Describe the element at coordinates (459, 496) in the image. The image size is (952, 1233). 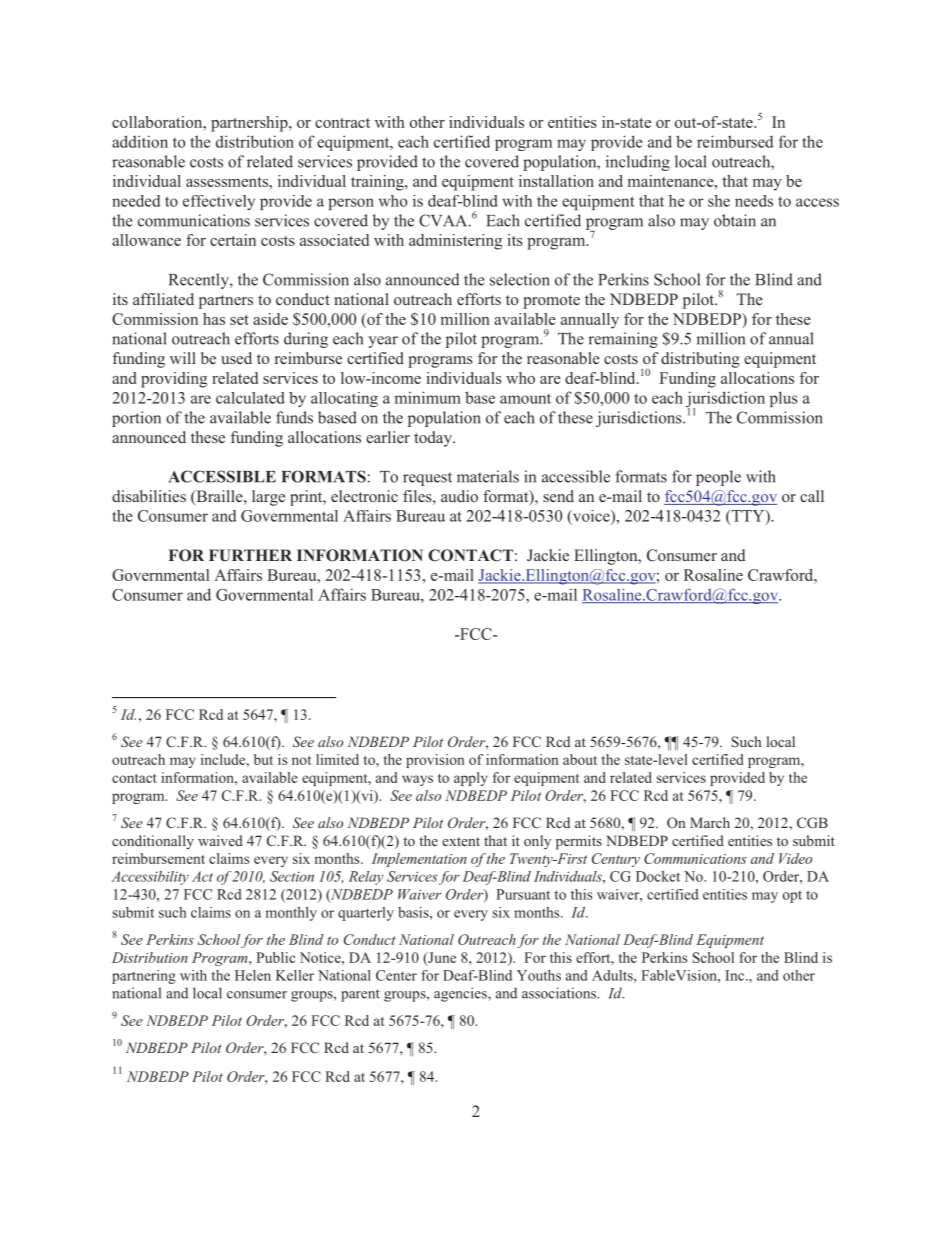
I see `audio` at that location.
